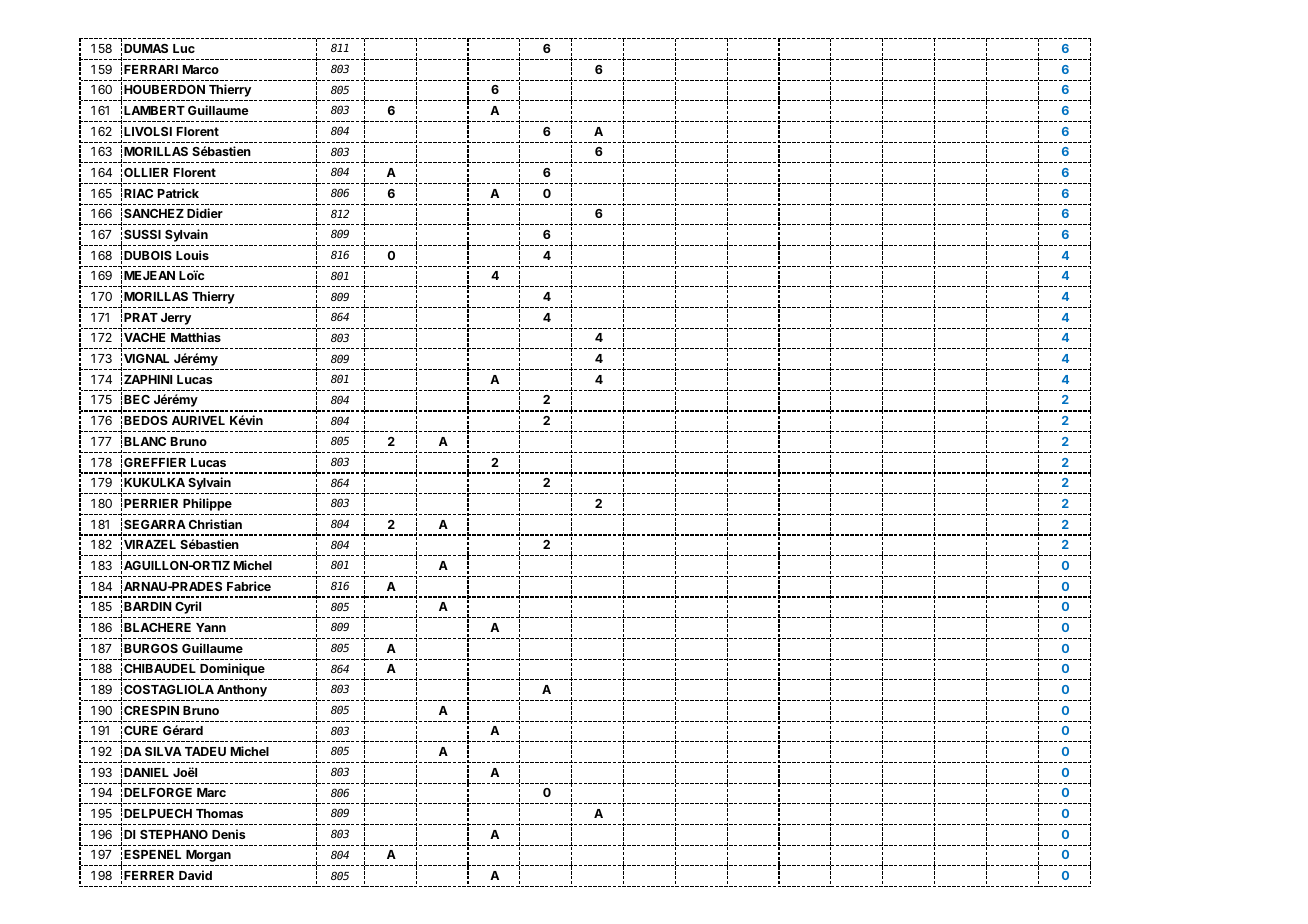 The image size is (1308, 924). I want to click on David, so click(195, 875).
